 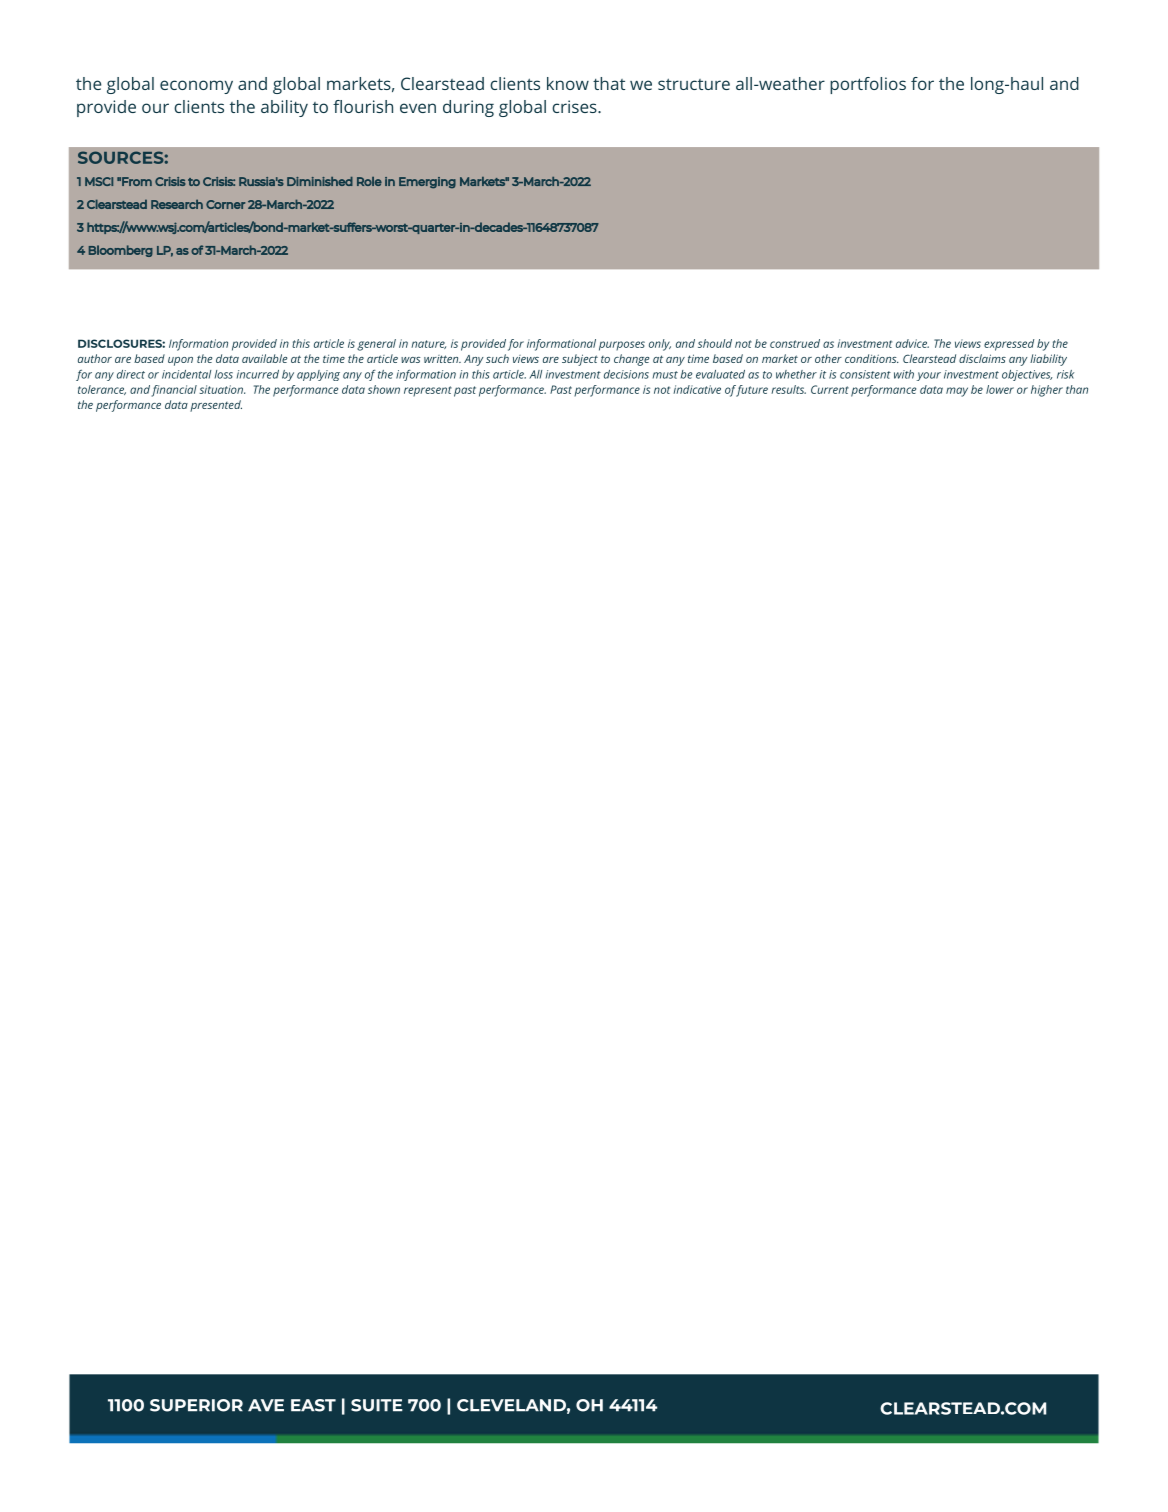 What do you see at coordinates (377, 1405) in the image?
I see `SUITE` at bounding box center [377, 1405].
